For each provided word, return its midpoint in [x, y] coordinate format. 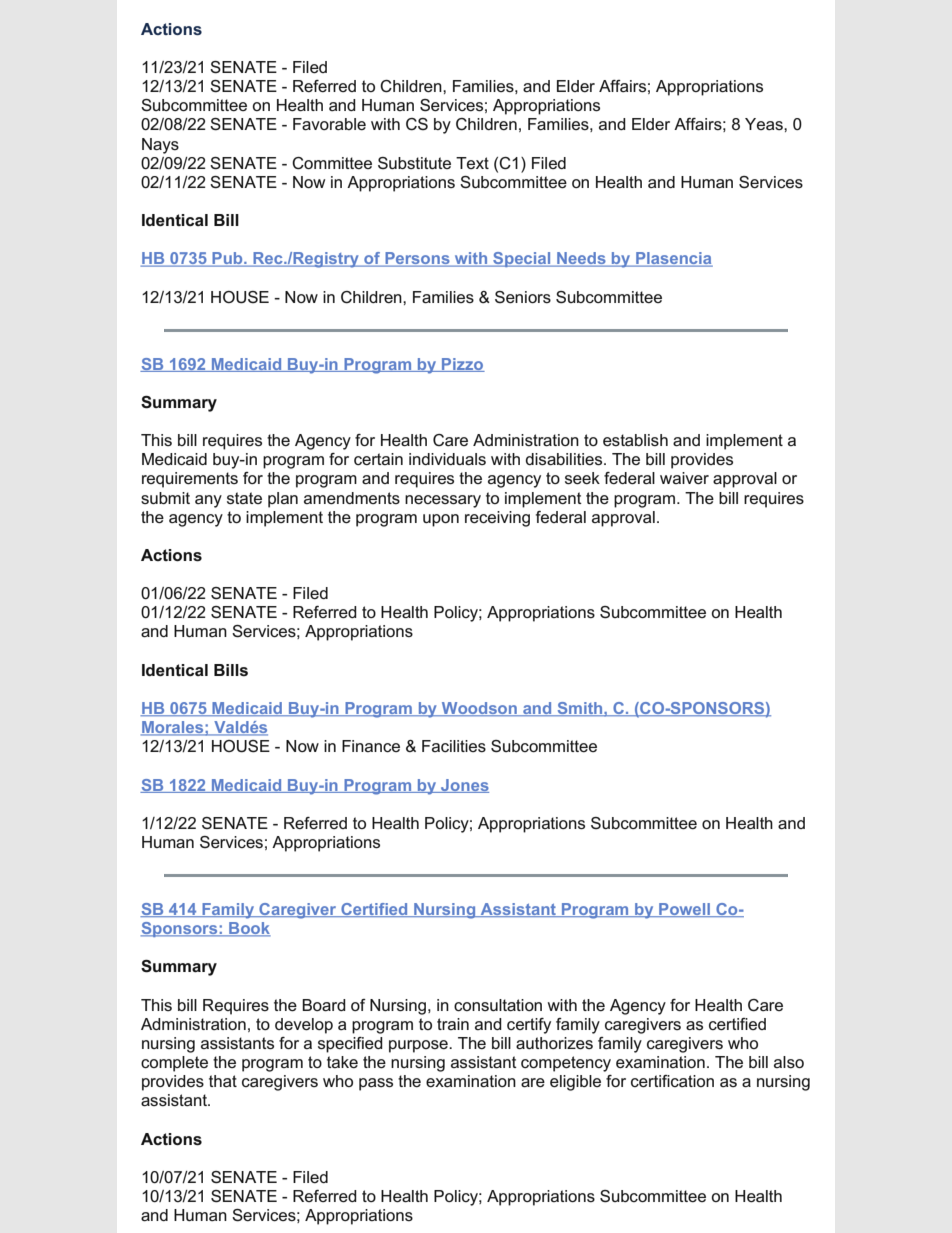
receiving [497, 519]
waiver [684, 478]
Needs [581, 259]
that [223, 1081]
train [453, 1024]
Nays [160, 146]
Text [472, 163]
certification [672, 1081]
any [208, 501]
